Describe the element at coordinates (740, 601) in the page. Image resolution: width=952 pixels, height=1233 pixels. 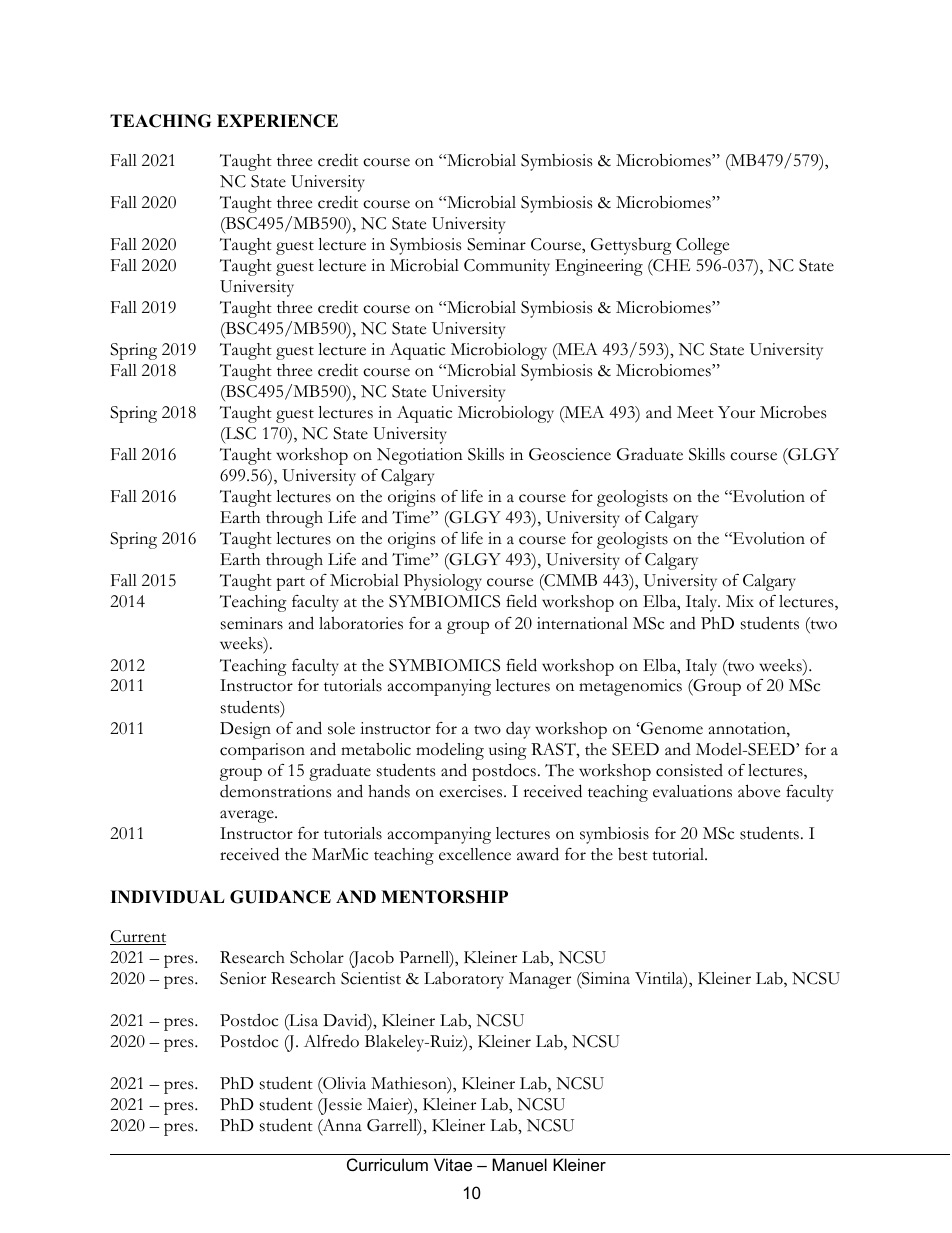
I see `Mix` at that location.
